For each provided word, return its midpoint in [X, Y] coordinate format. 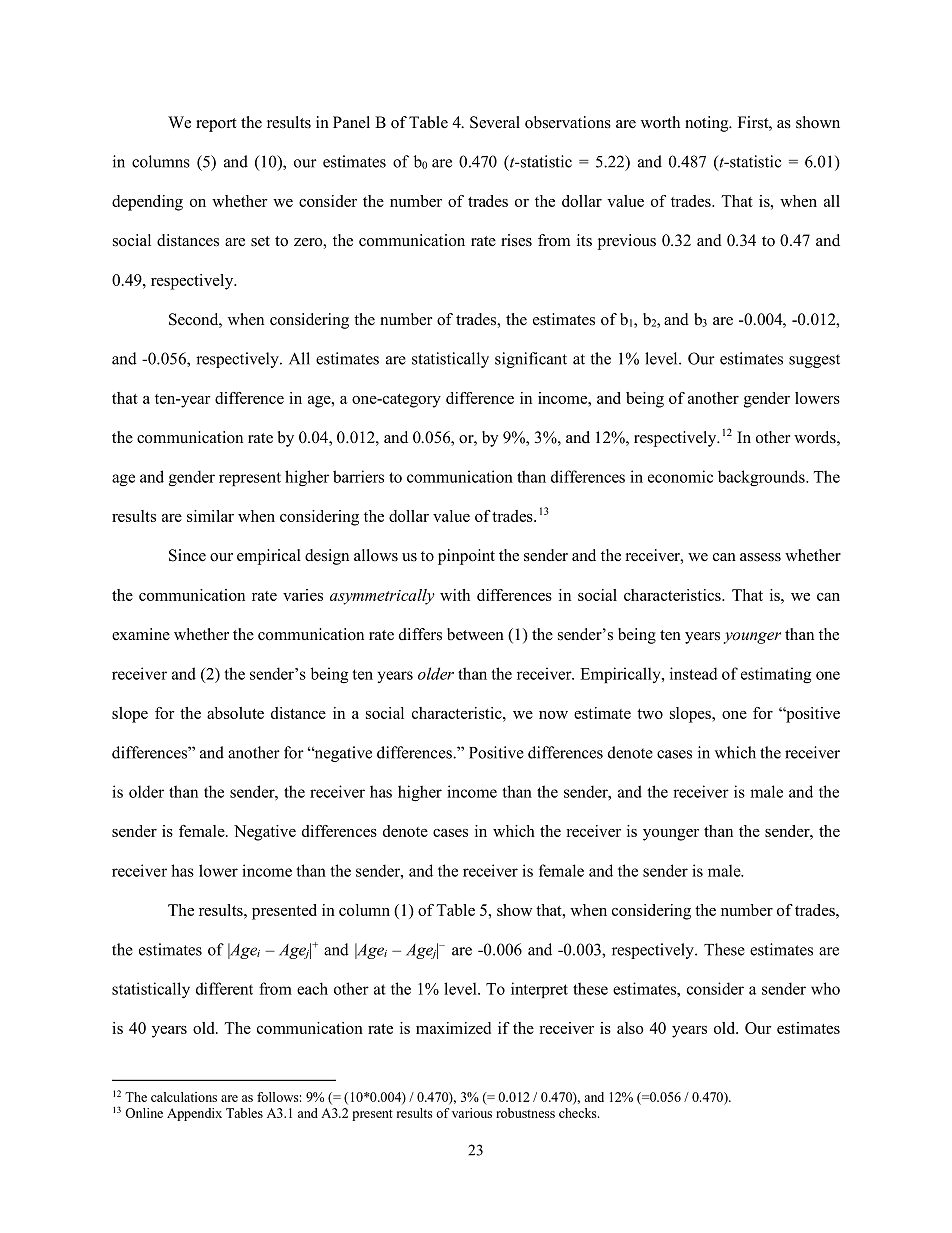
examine [141, 634]
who [825, 988]
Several [495, 122]
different [224, 988]
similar [210, 516]
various [472, 1113]
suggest [814, 361]
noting [708, 124]
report [216, 125]
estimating [776, 675]
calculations [184, 1097]
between [475, 634]
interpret [539, 990]
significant [531, 360]
